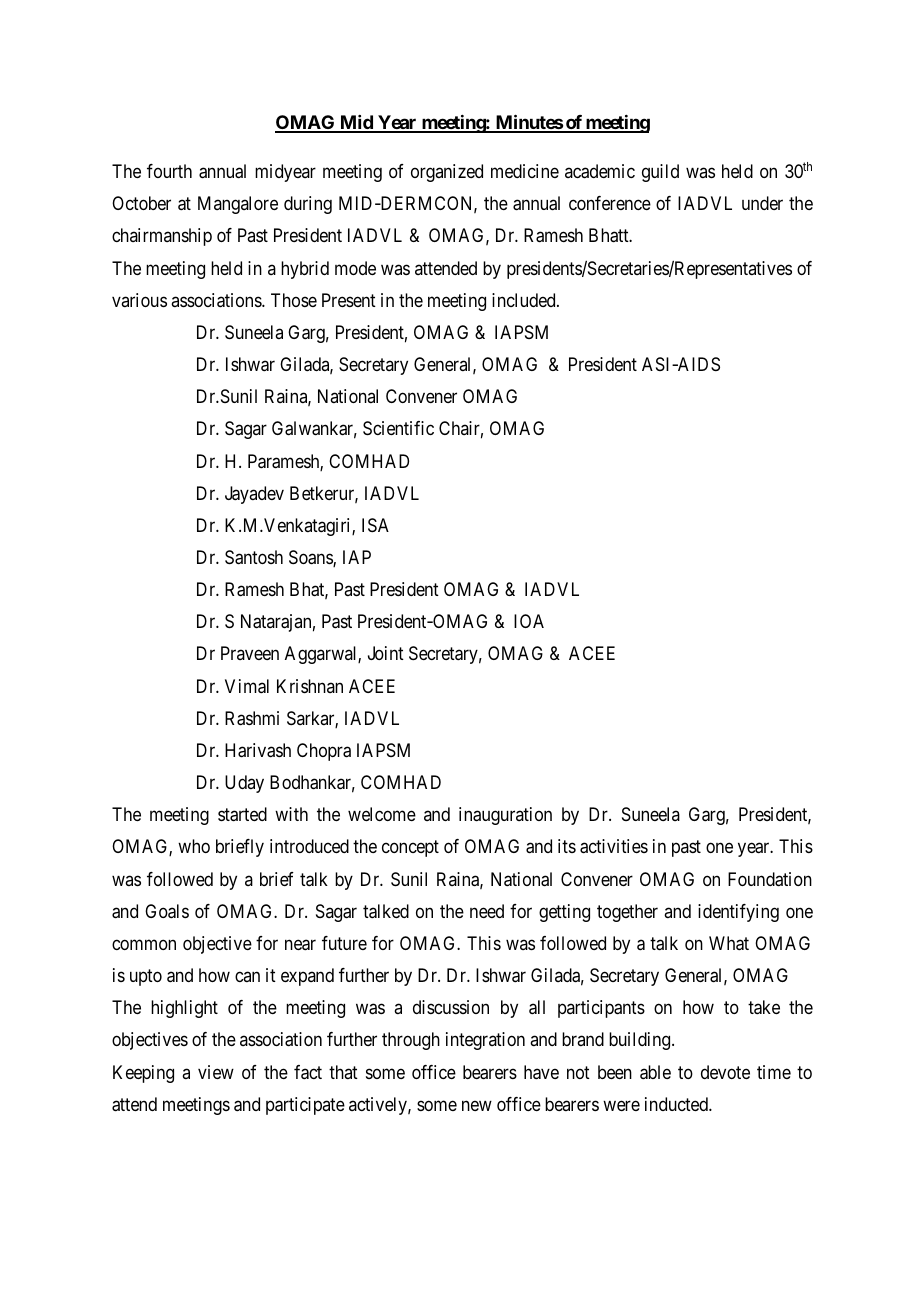 The image size is (924, 1308). Describe the element at coordinates (244, 784) in the screenshot. I see `Uday` at that location.
